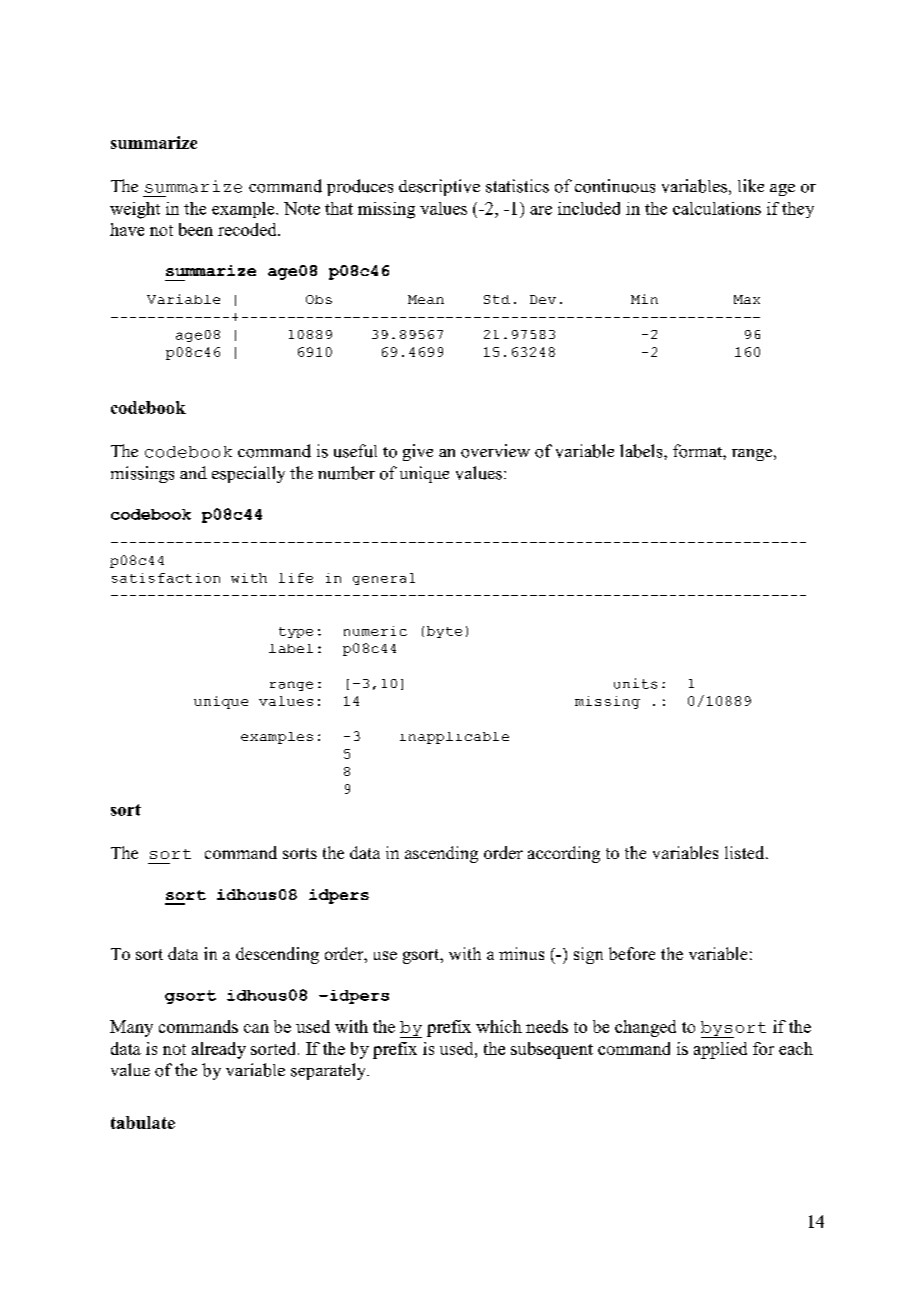  What do you see at coordinates (219, 1050) in the screenshot?
I see `already` at bounding box center [219, 1050].
